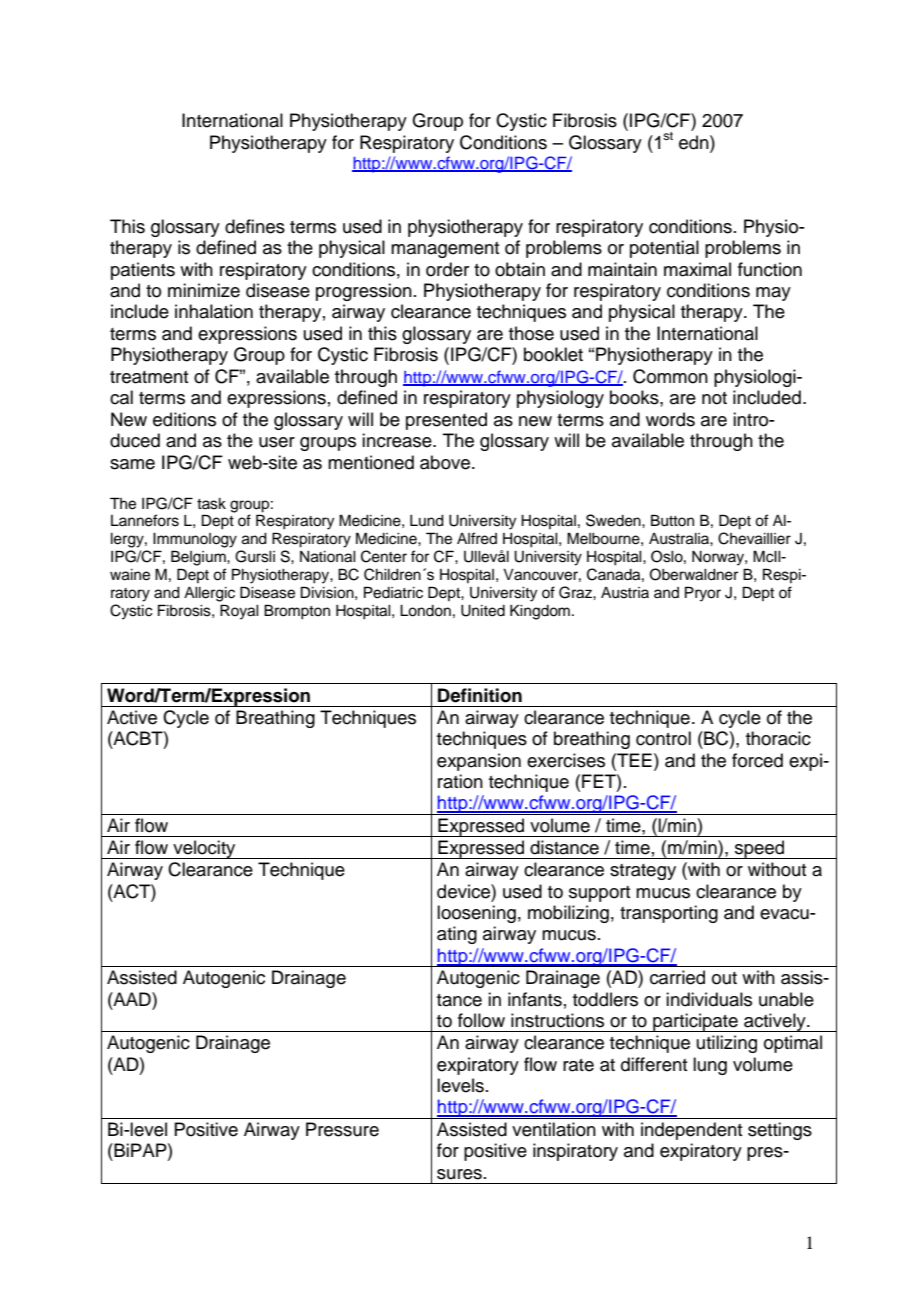  What do you see at coordinates (445, 250) in the screenshot?
I see `management` at bounding box center [445, 250].
